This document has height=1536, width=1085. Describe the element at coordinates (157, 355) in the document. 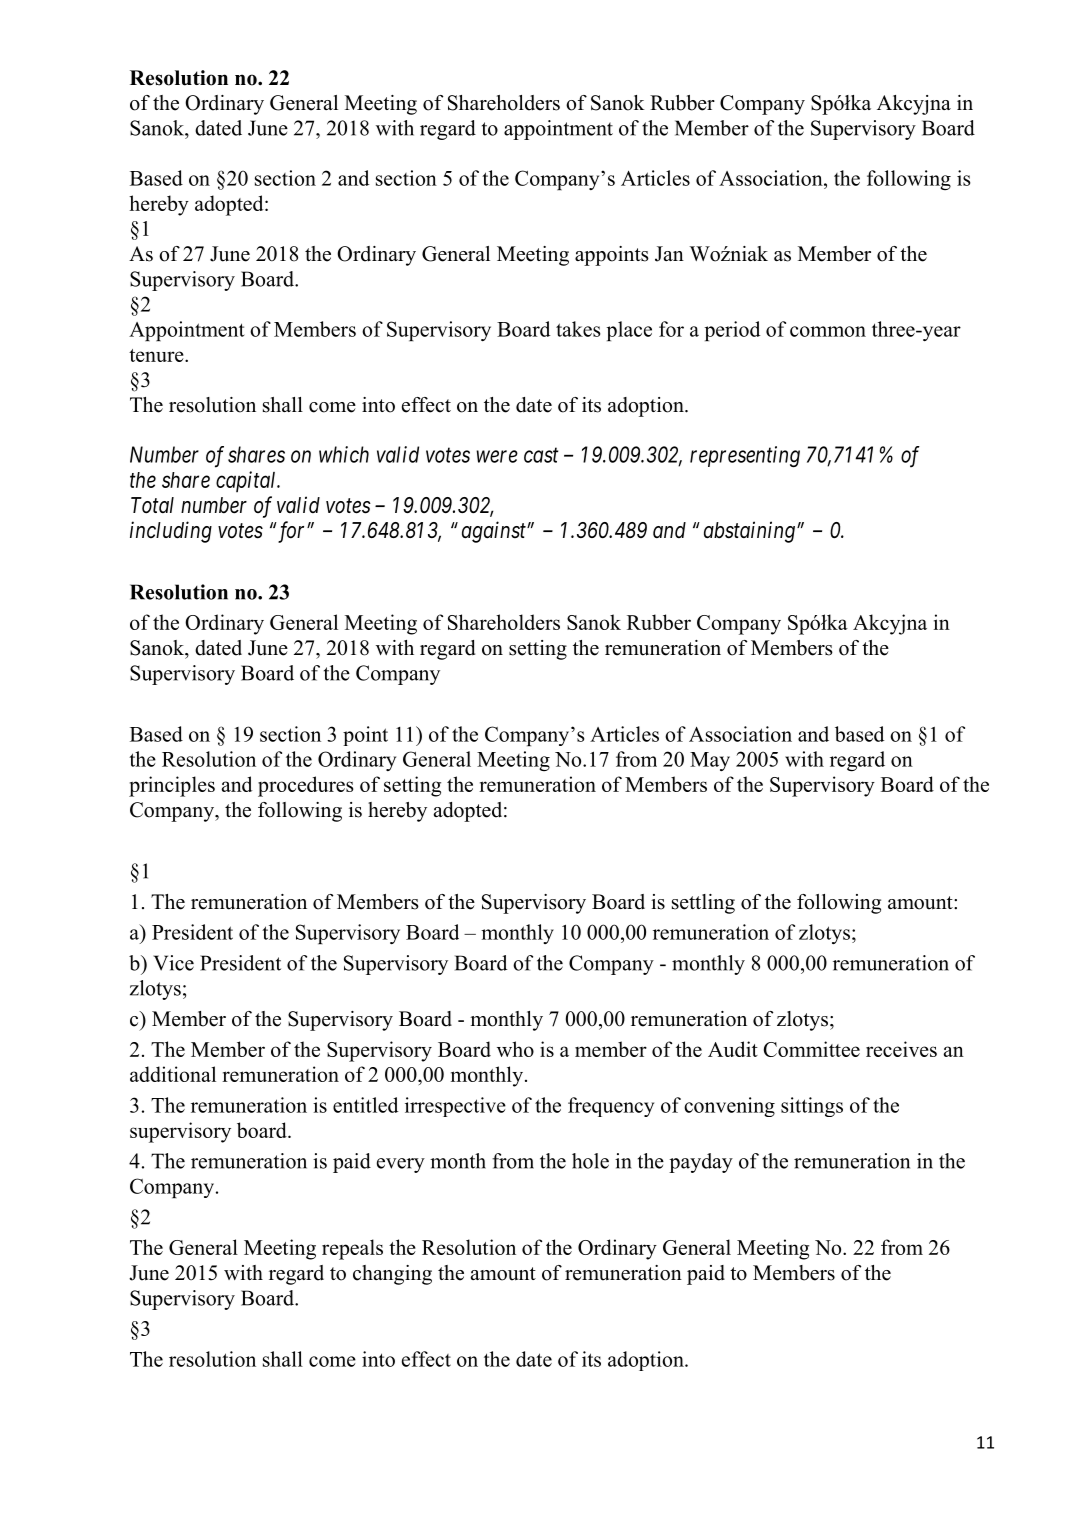

I see `tenure` at that location.
